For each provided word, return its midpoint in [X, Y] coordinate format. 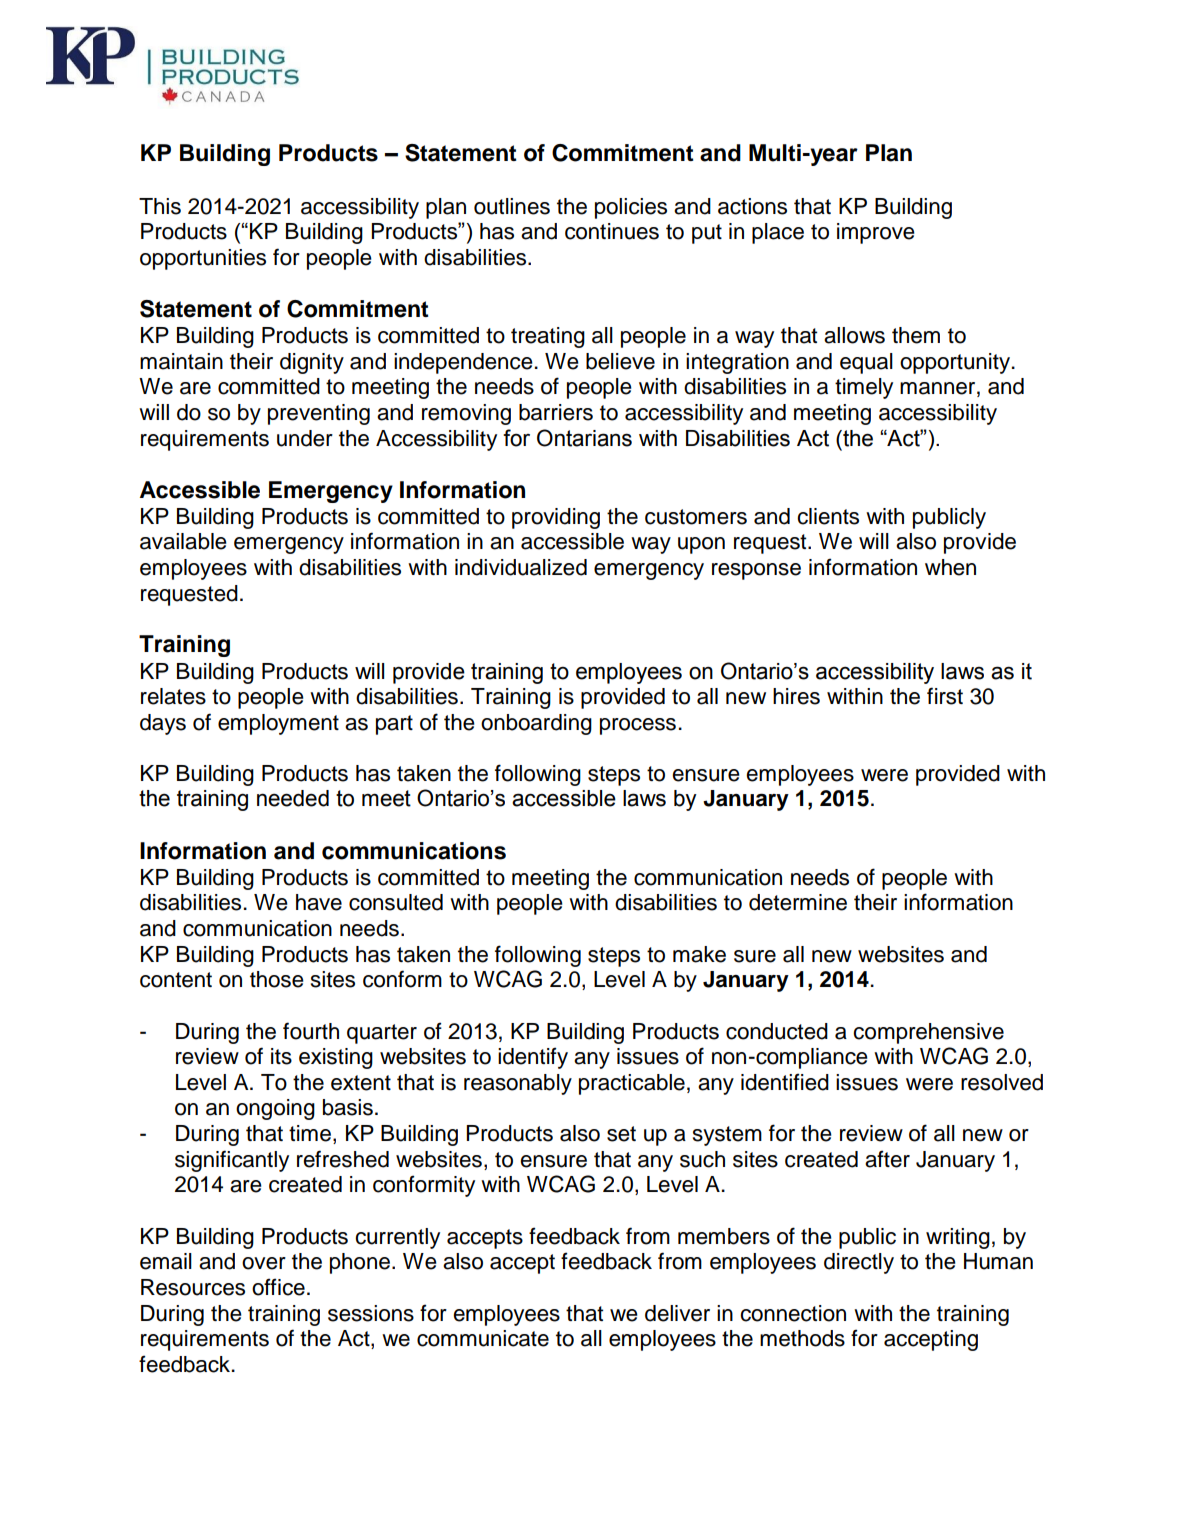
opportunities [203, 259]
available [183, 541]
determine [798, 902]
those [277, 979]
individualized [521, 567]
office [278, 1287]
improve [876, 233]
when [950, 567]
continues [612, 231]
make [699, 954]
